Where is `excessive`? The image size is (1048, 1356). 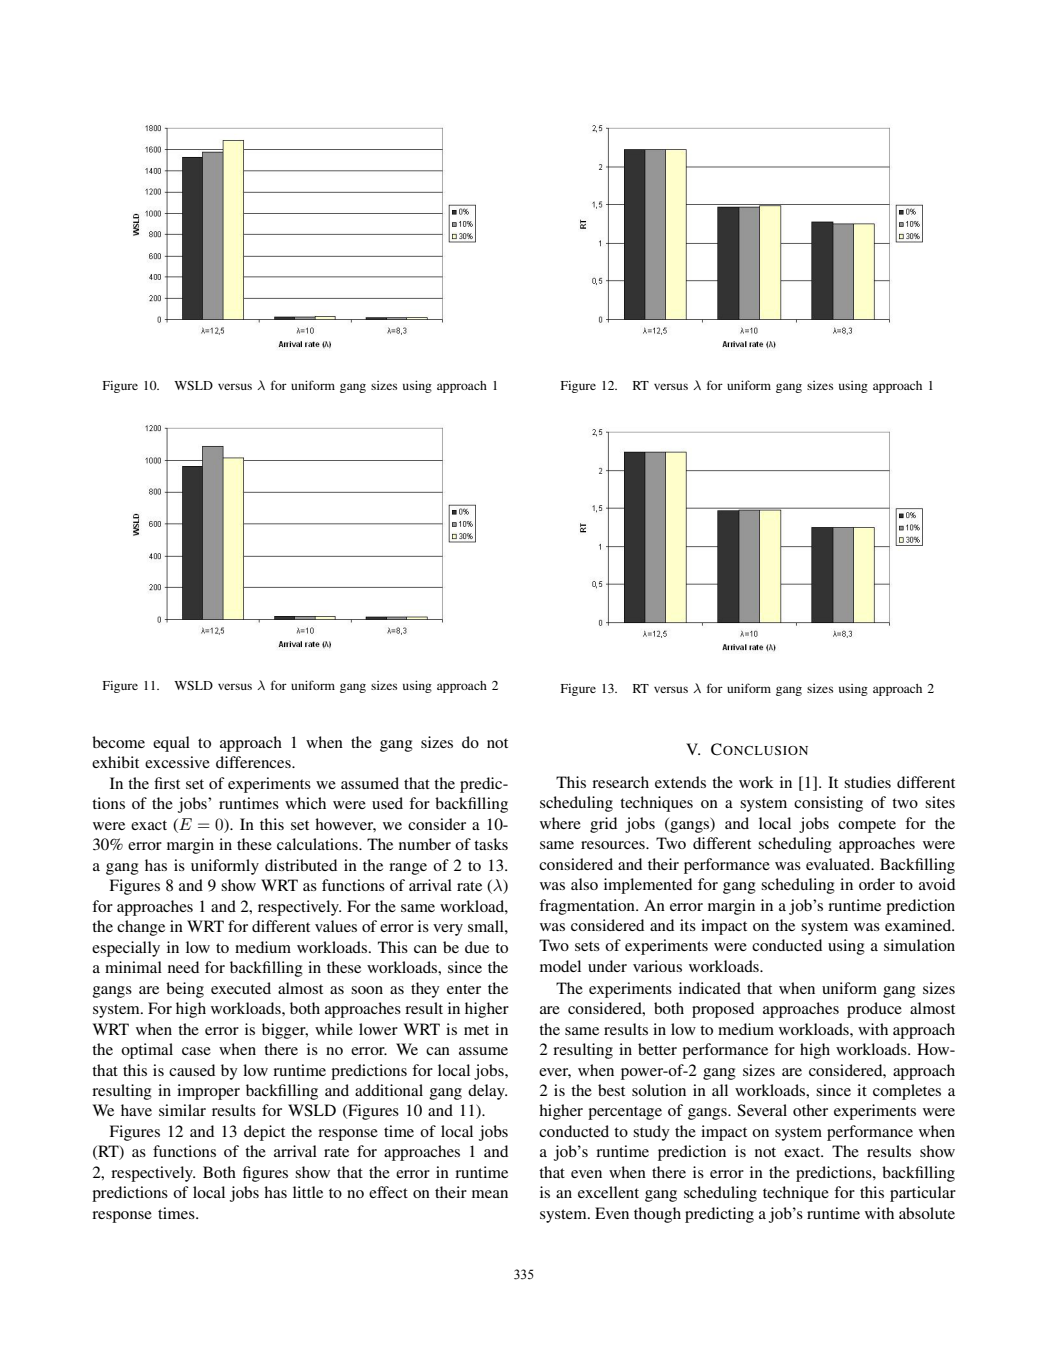 excessive is located at coordinates (177, 762).
